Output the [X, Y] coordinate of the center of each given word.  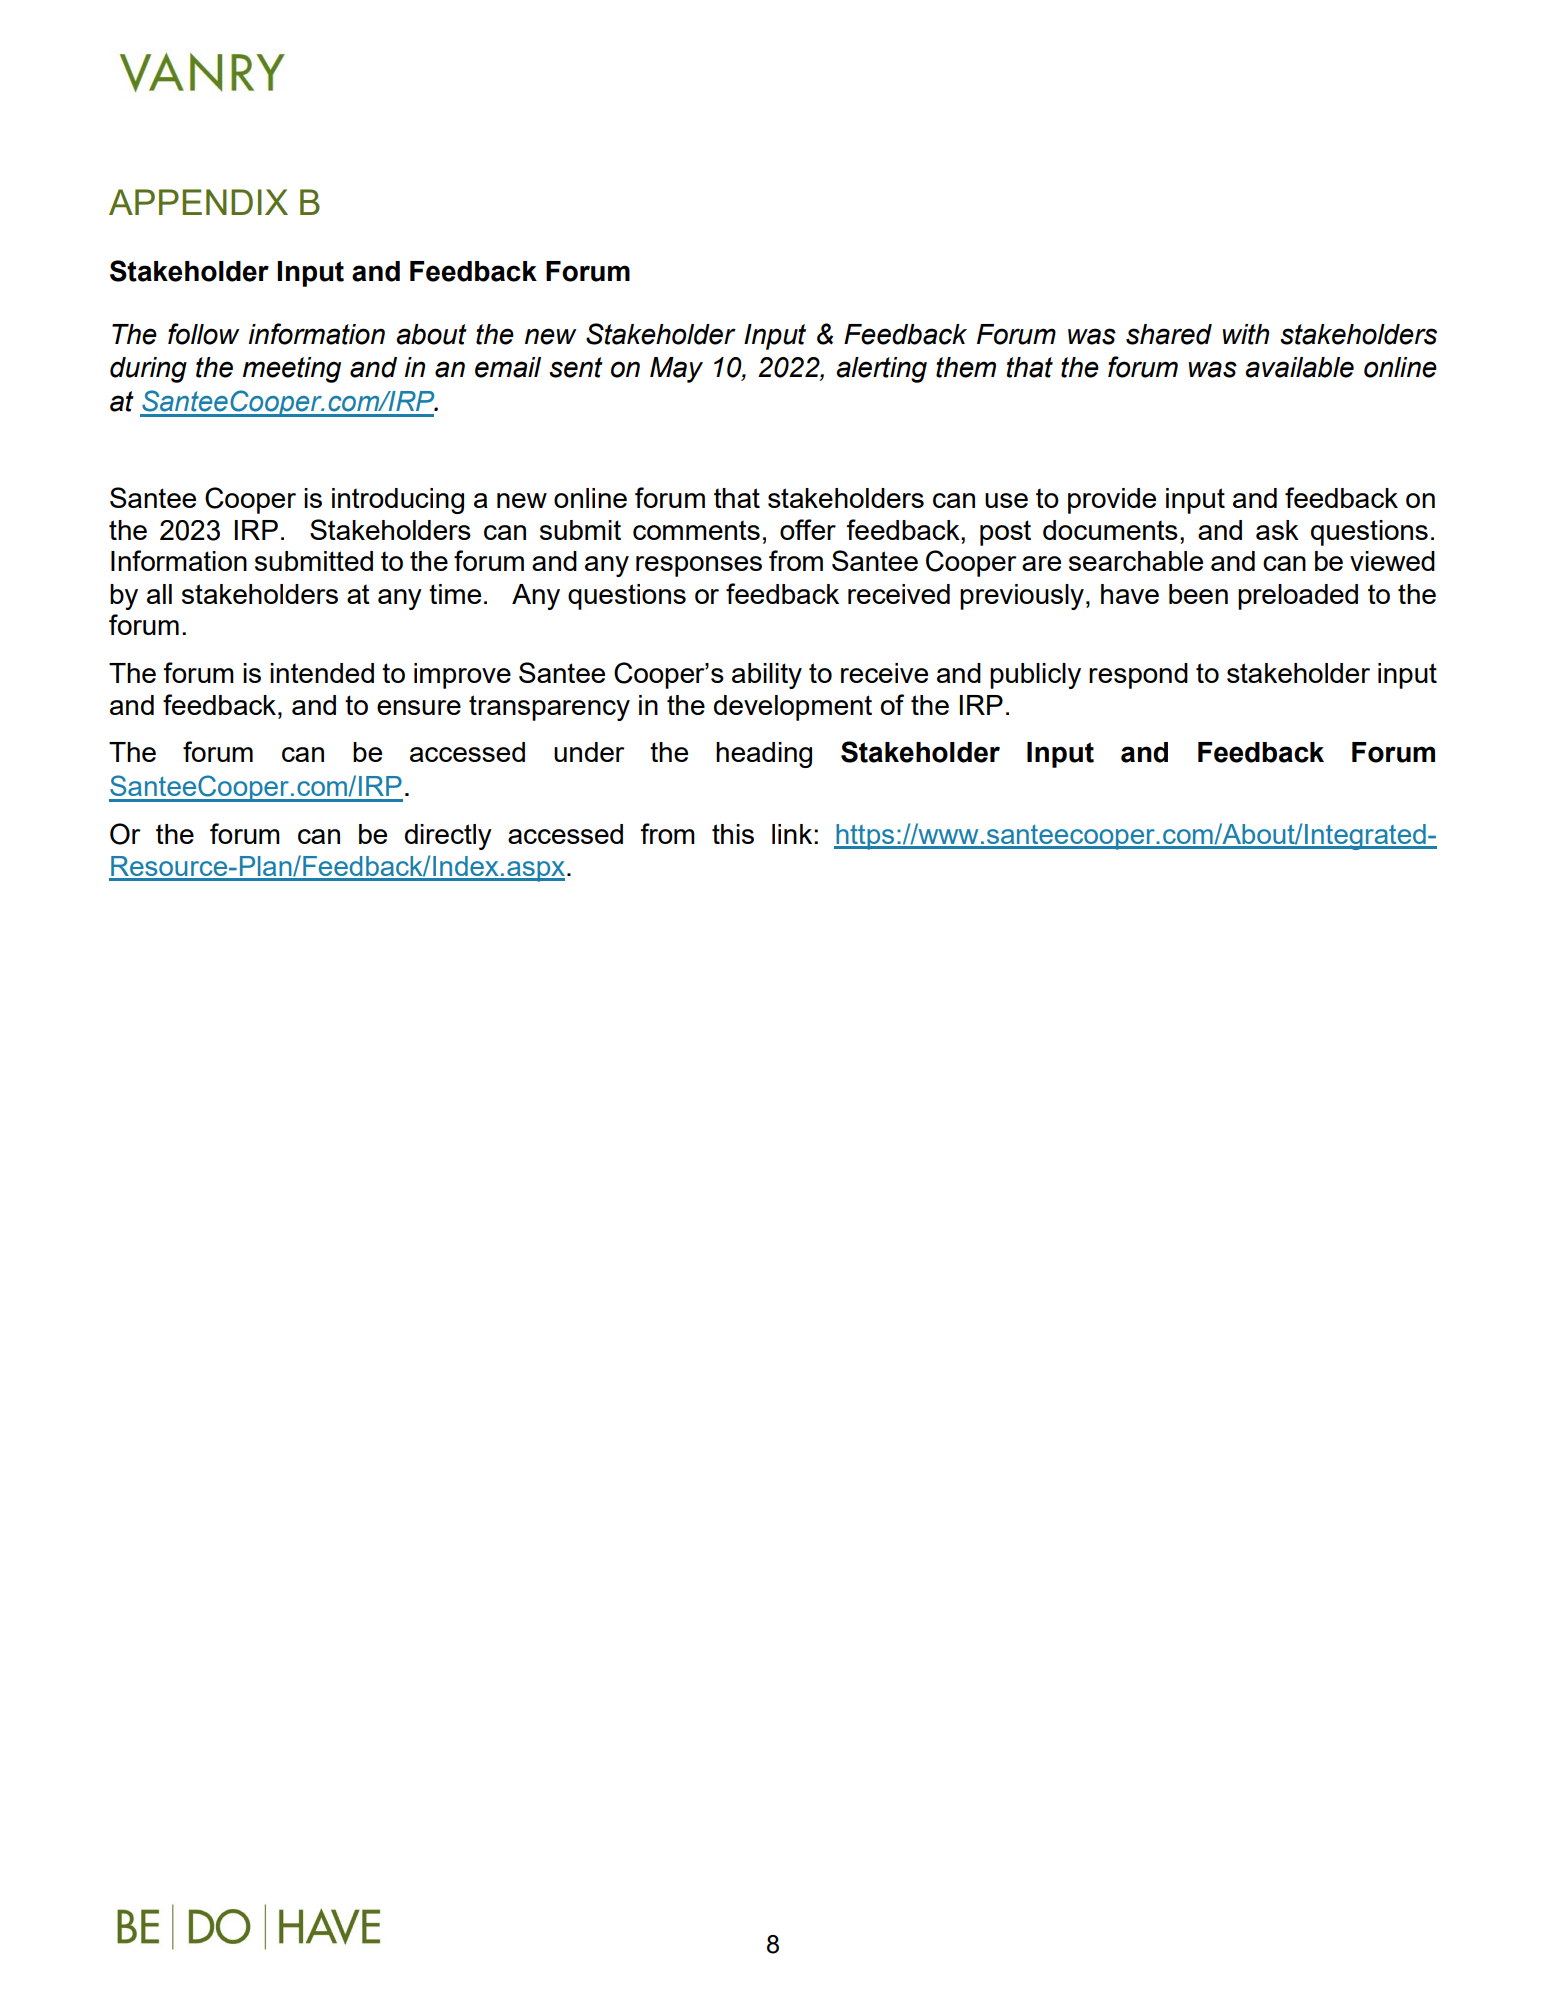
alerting [881, 370]
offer [808, 529]
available [1299, 367]
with [1246, 334]
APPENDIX [198, 202]
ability [767, 676]
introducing [398, 501]
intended [322, 673]
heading [764, 755]
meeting [292, 370]
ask [1277, 530]
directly [448, 837]
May [676, 370]
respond [1138, 676]
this [733, 834]
